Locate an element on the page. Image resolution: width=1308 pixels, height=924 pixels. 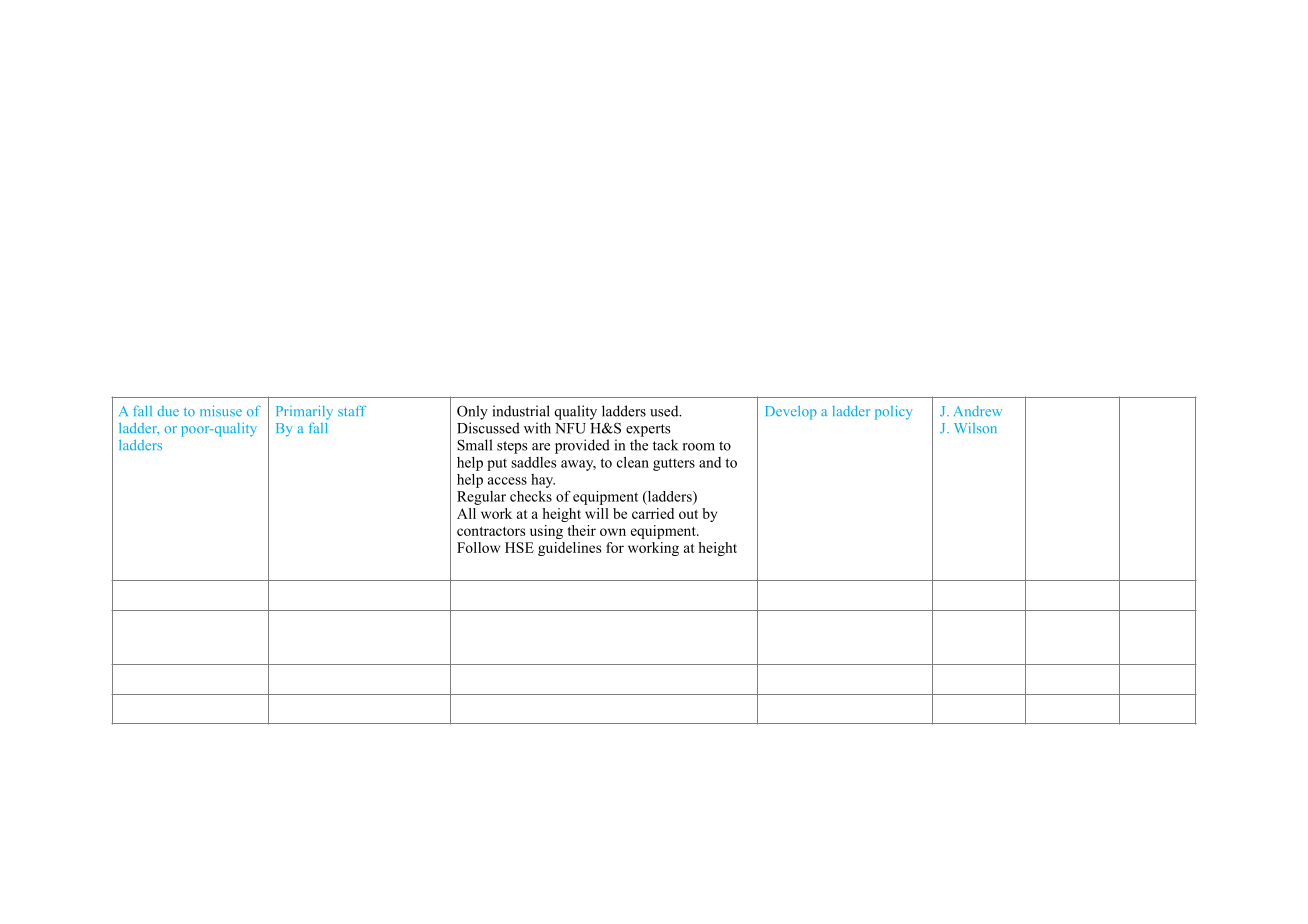
guidelines is located at coordinates (569, 549).
